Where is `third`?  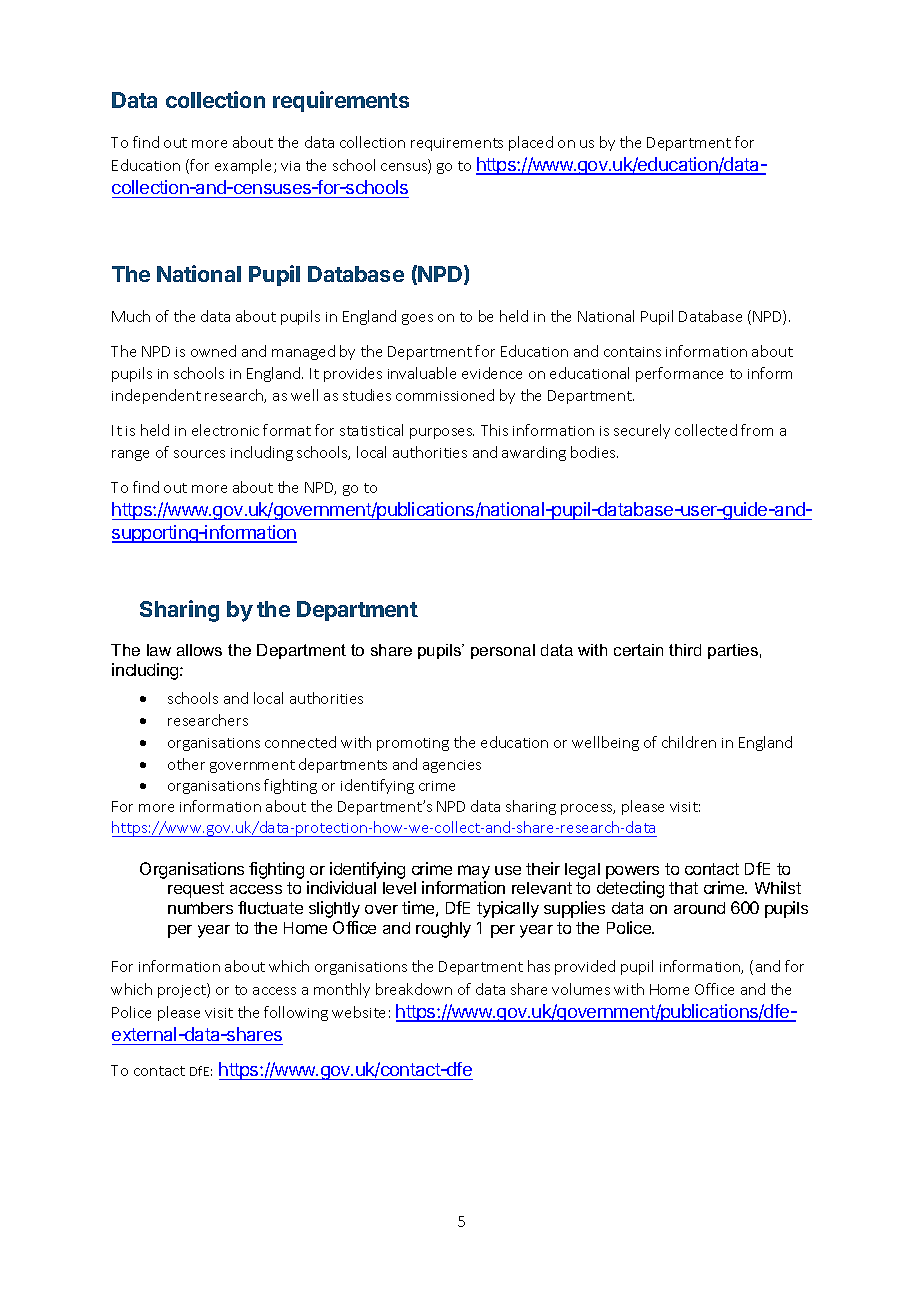
third is located at coordinates (685, 650).
